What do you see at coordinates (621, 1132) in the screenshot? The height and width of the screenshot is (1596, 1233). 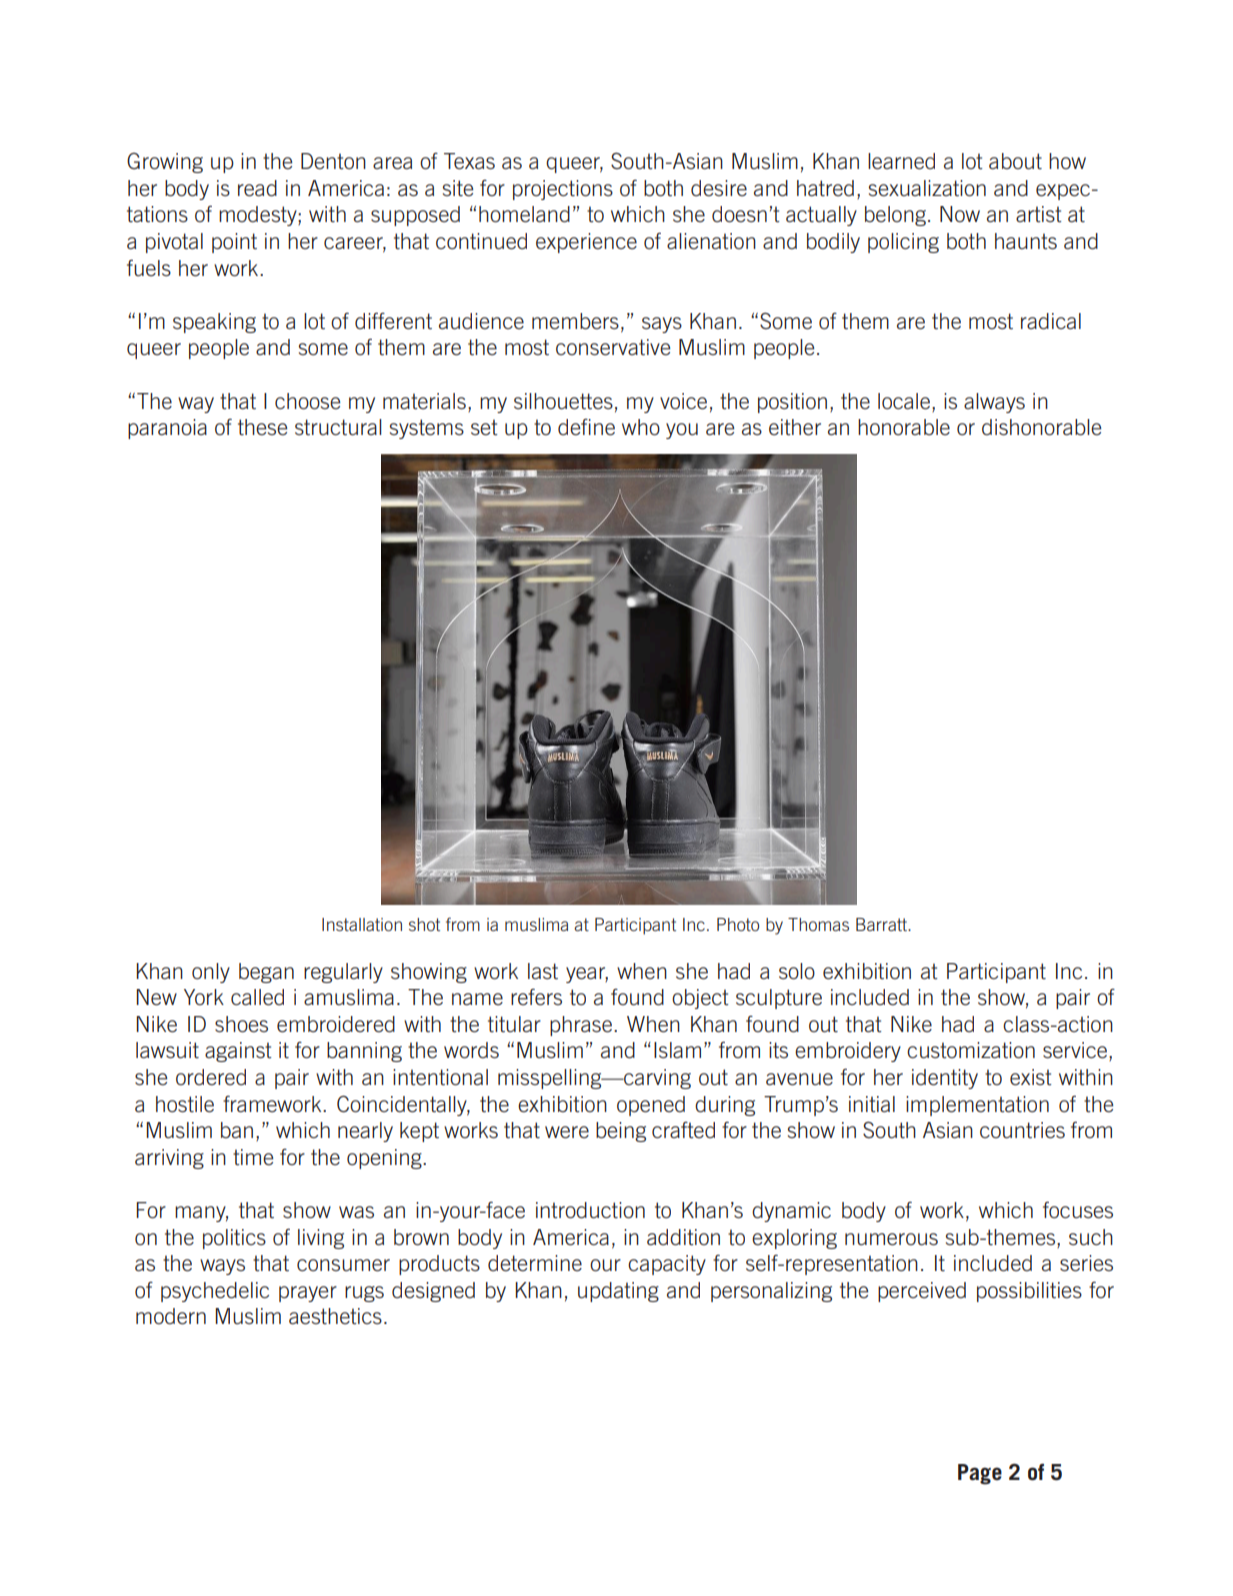 I see `being` at bounding box center [621, 1132].
